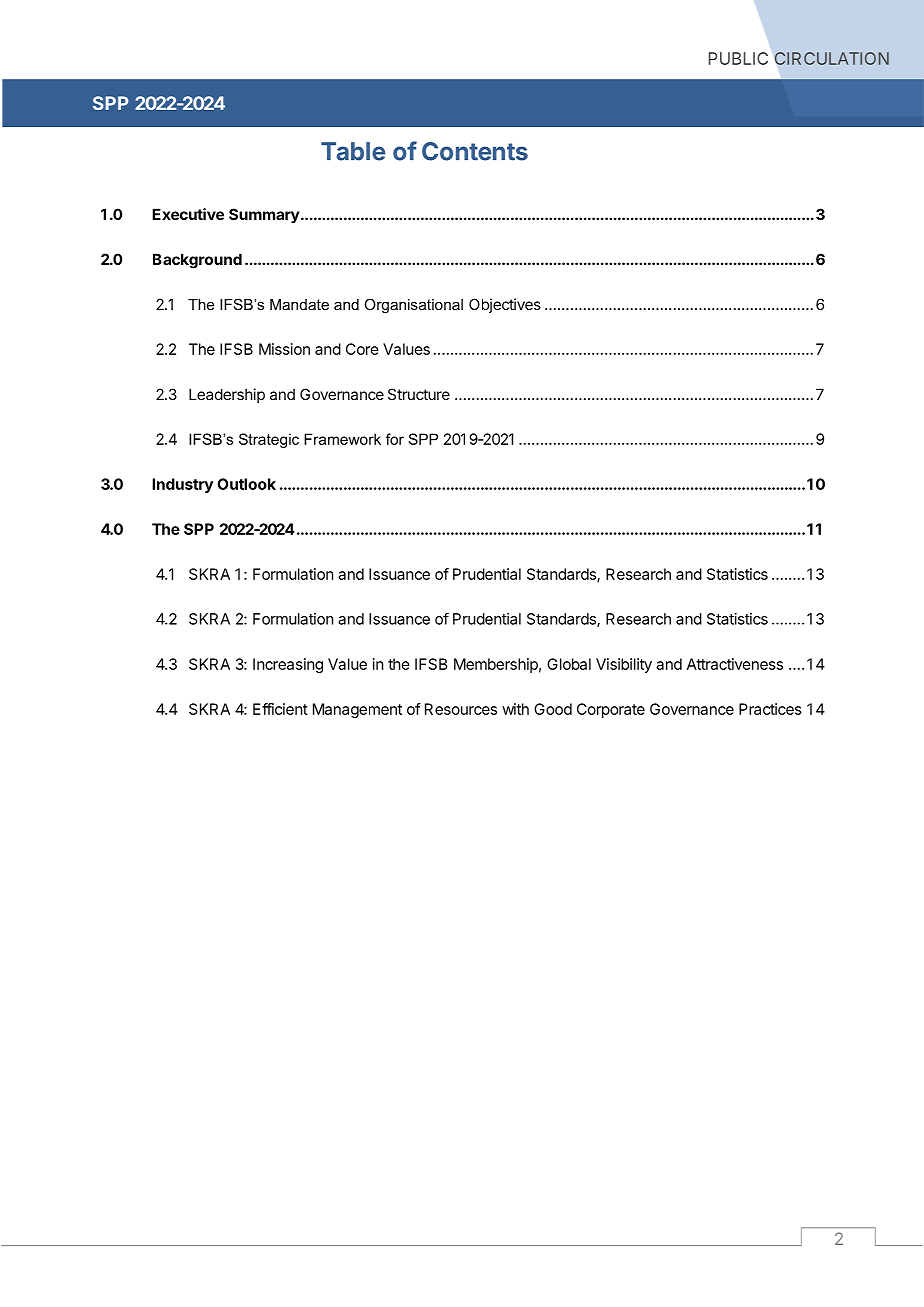 The image size is (924, 1307). What do you see at coordinates (505, 305) in the document?
I see `Objectives` at bounding box center [505, 305].
